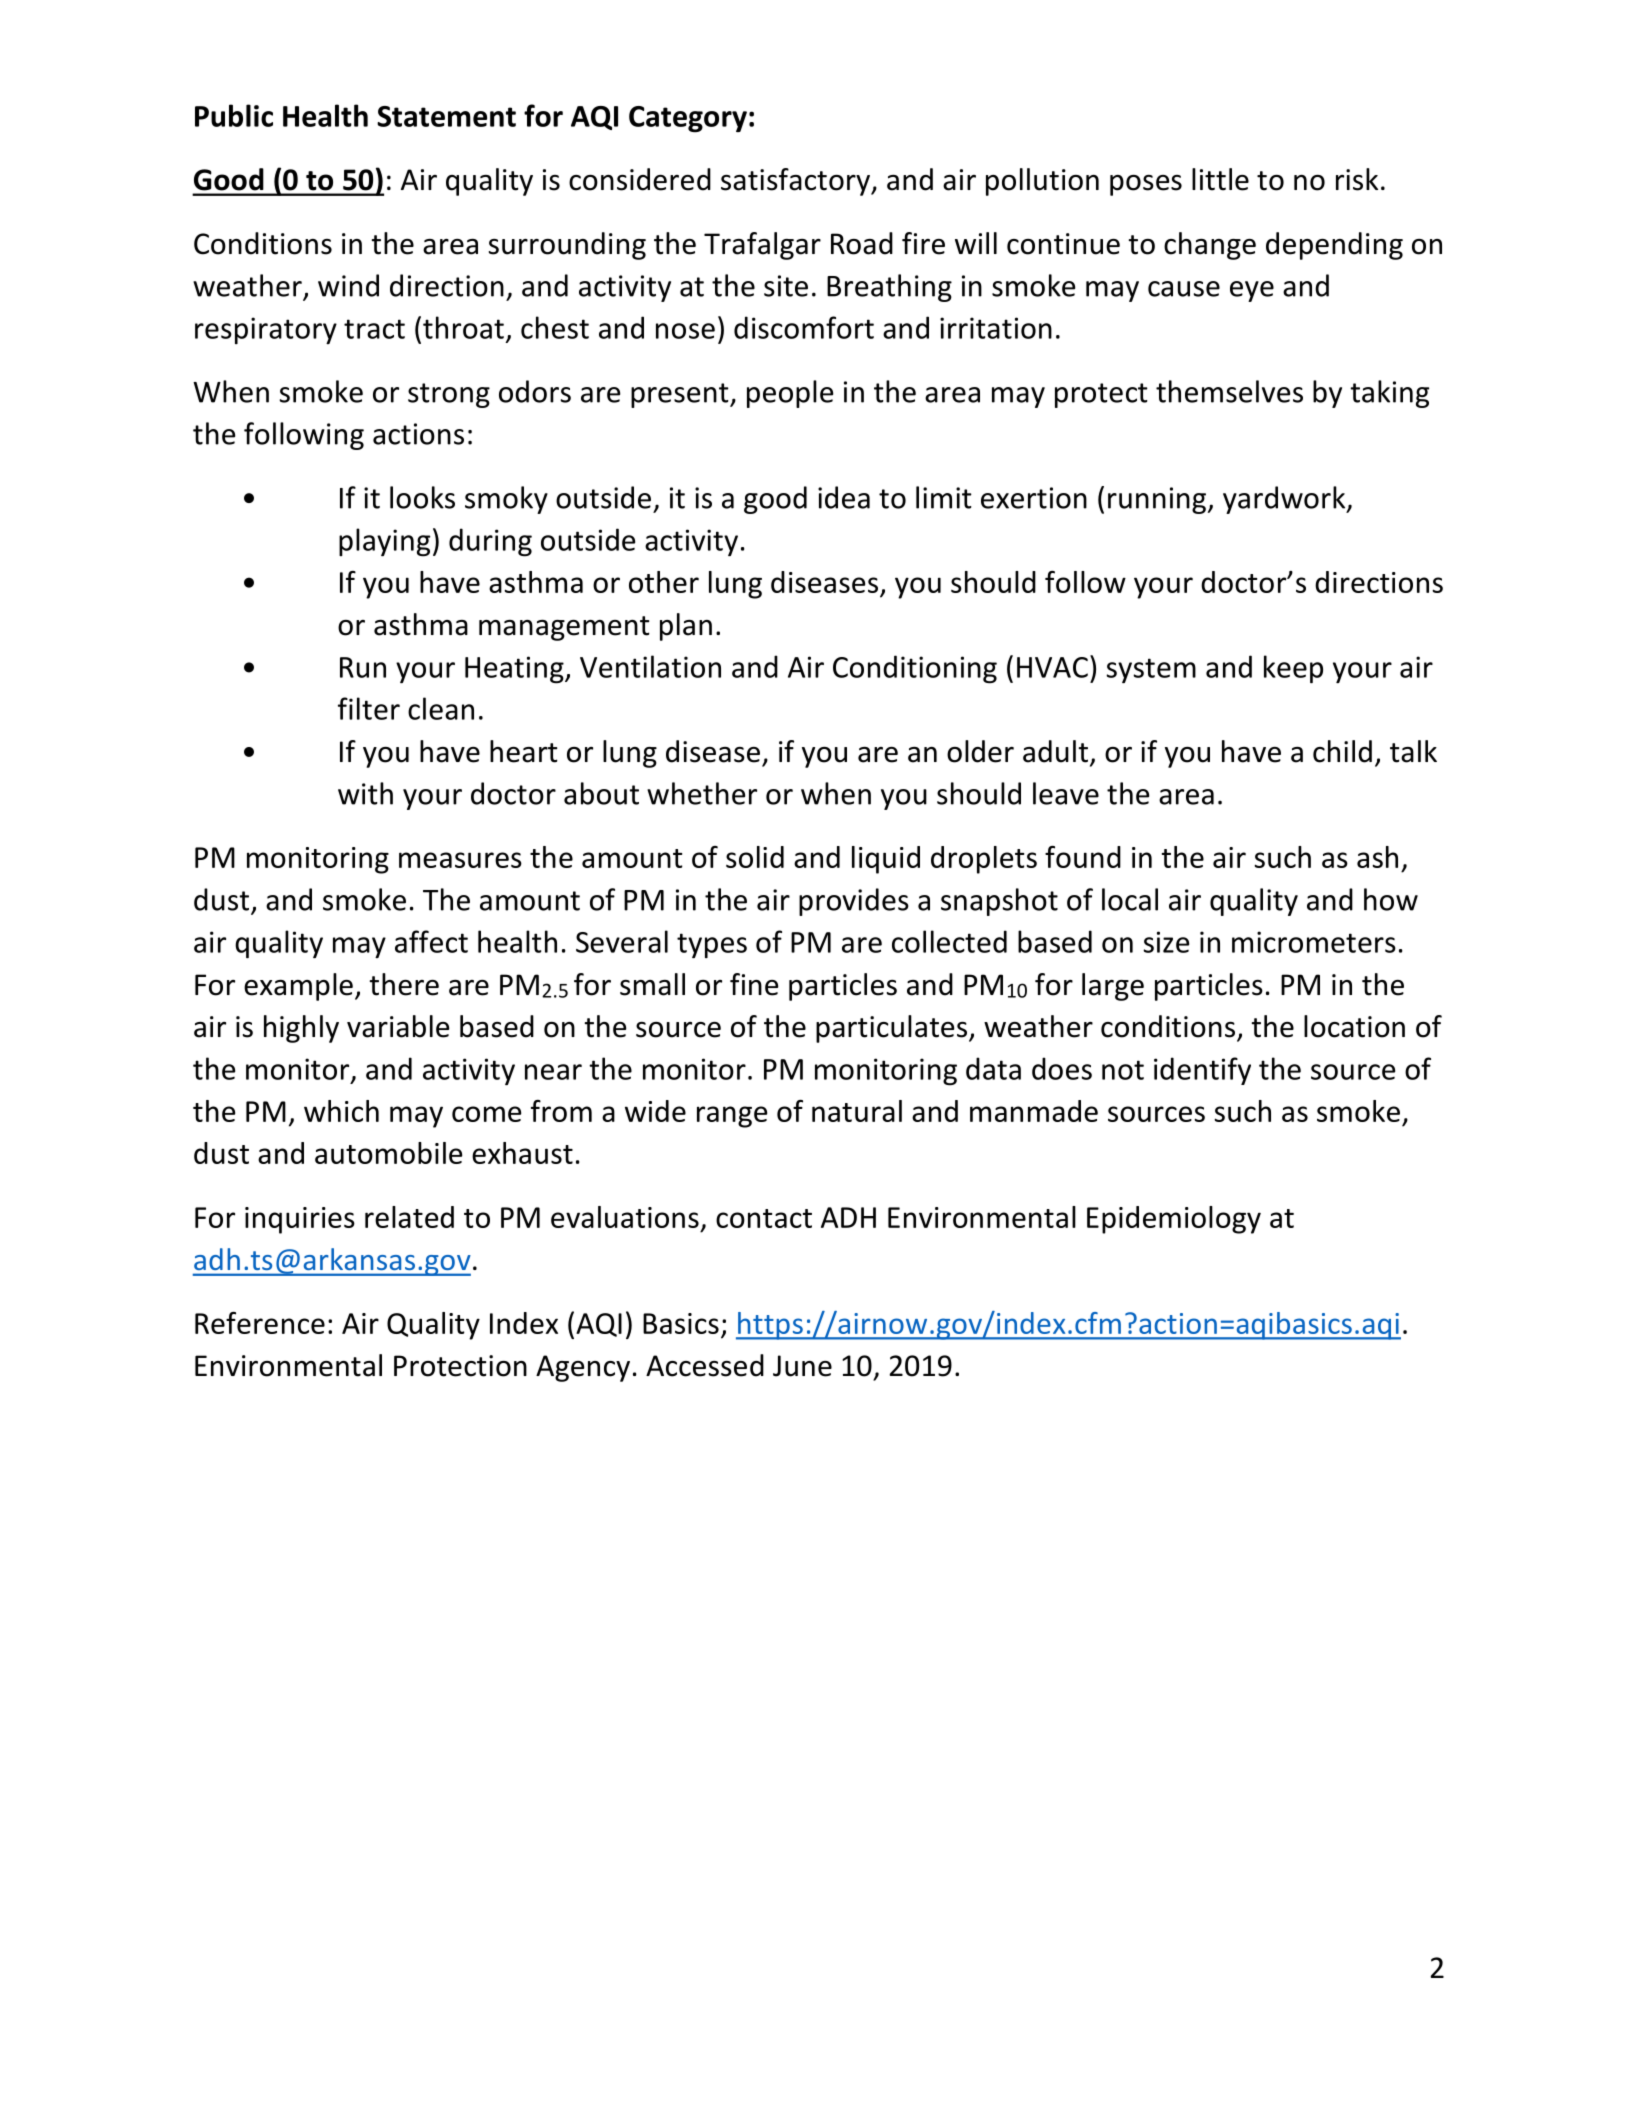 The height and width of the document is (2119, 1638). What do you see at coordinates (1342, 751) in the document?
I see `child` at bounding box center [1342, 751].
